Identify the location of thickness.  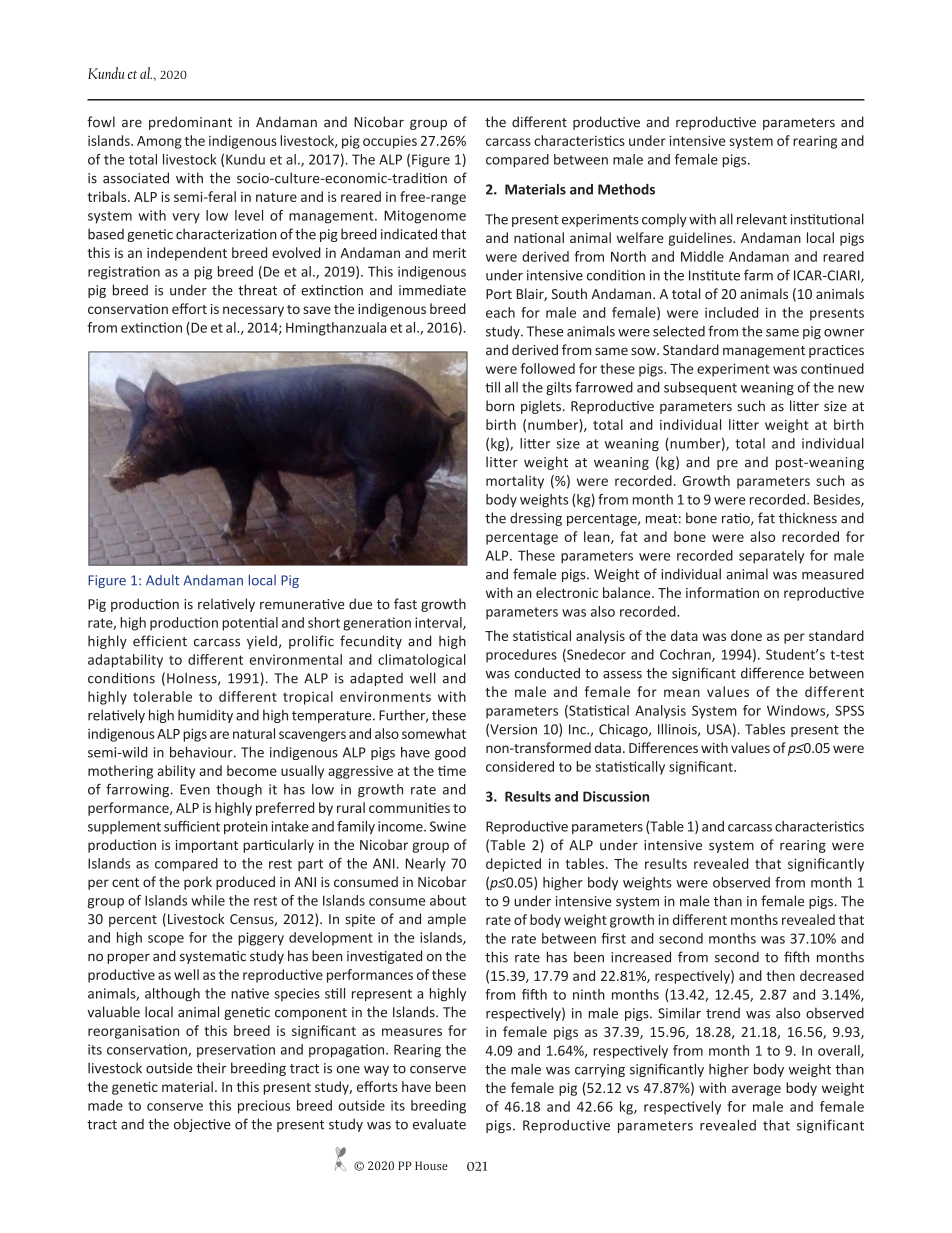
(808, 518).
